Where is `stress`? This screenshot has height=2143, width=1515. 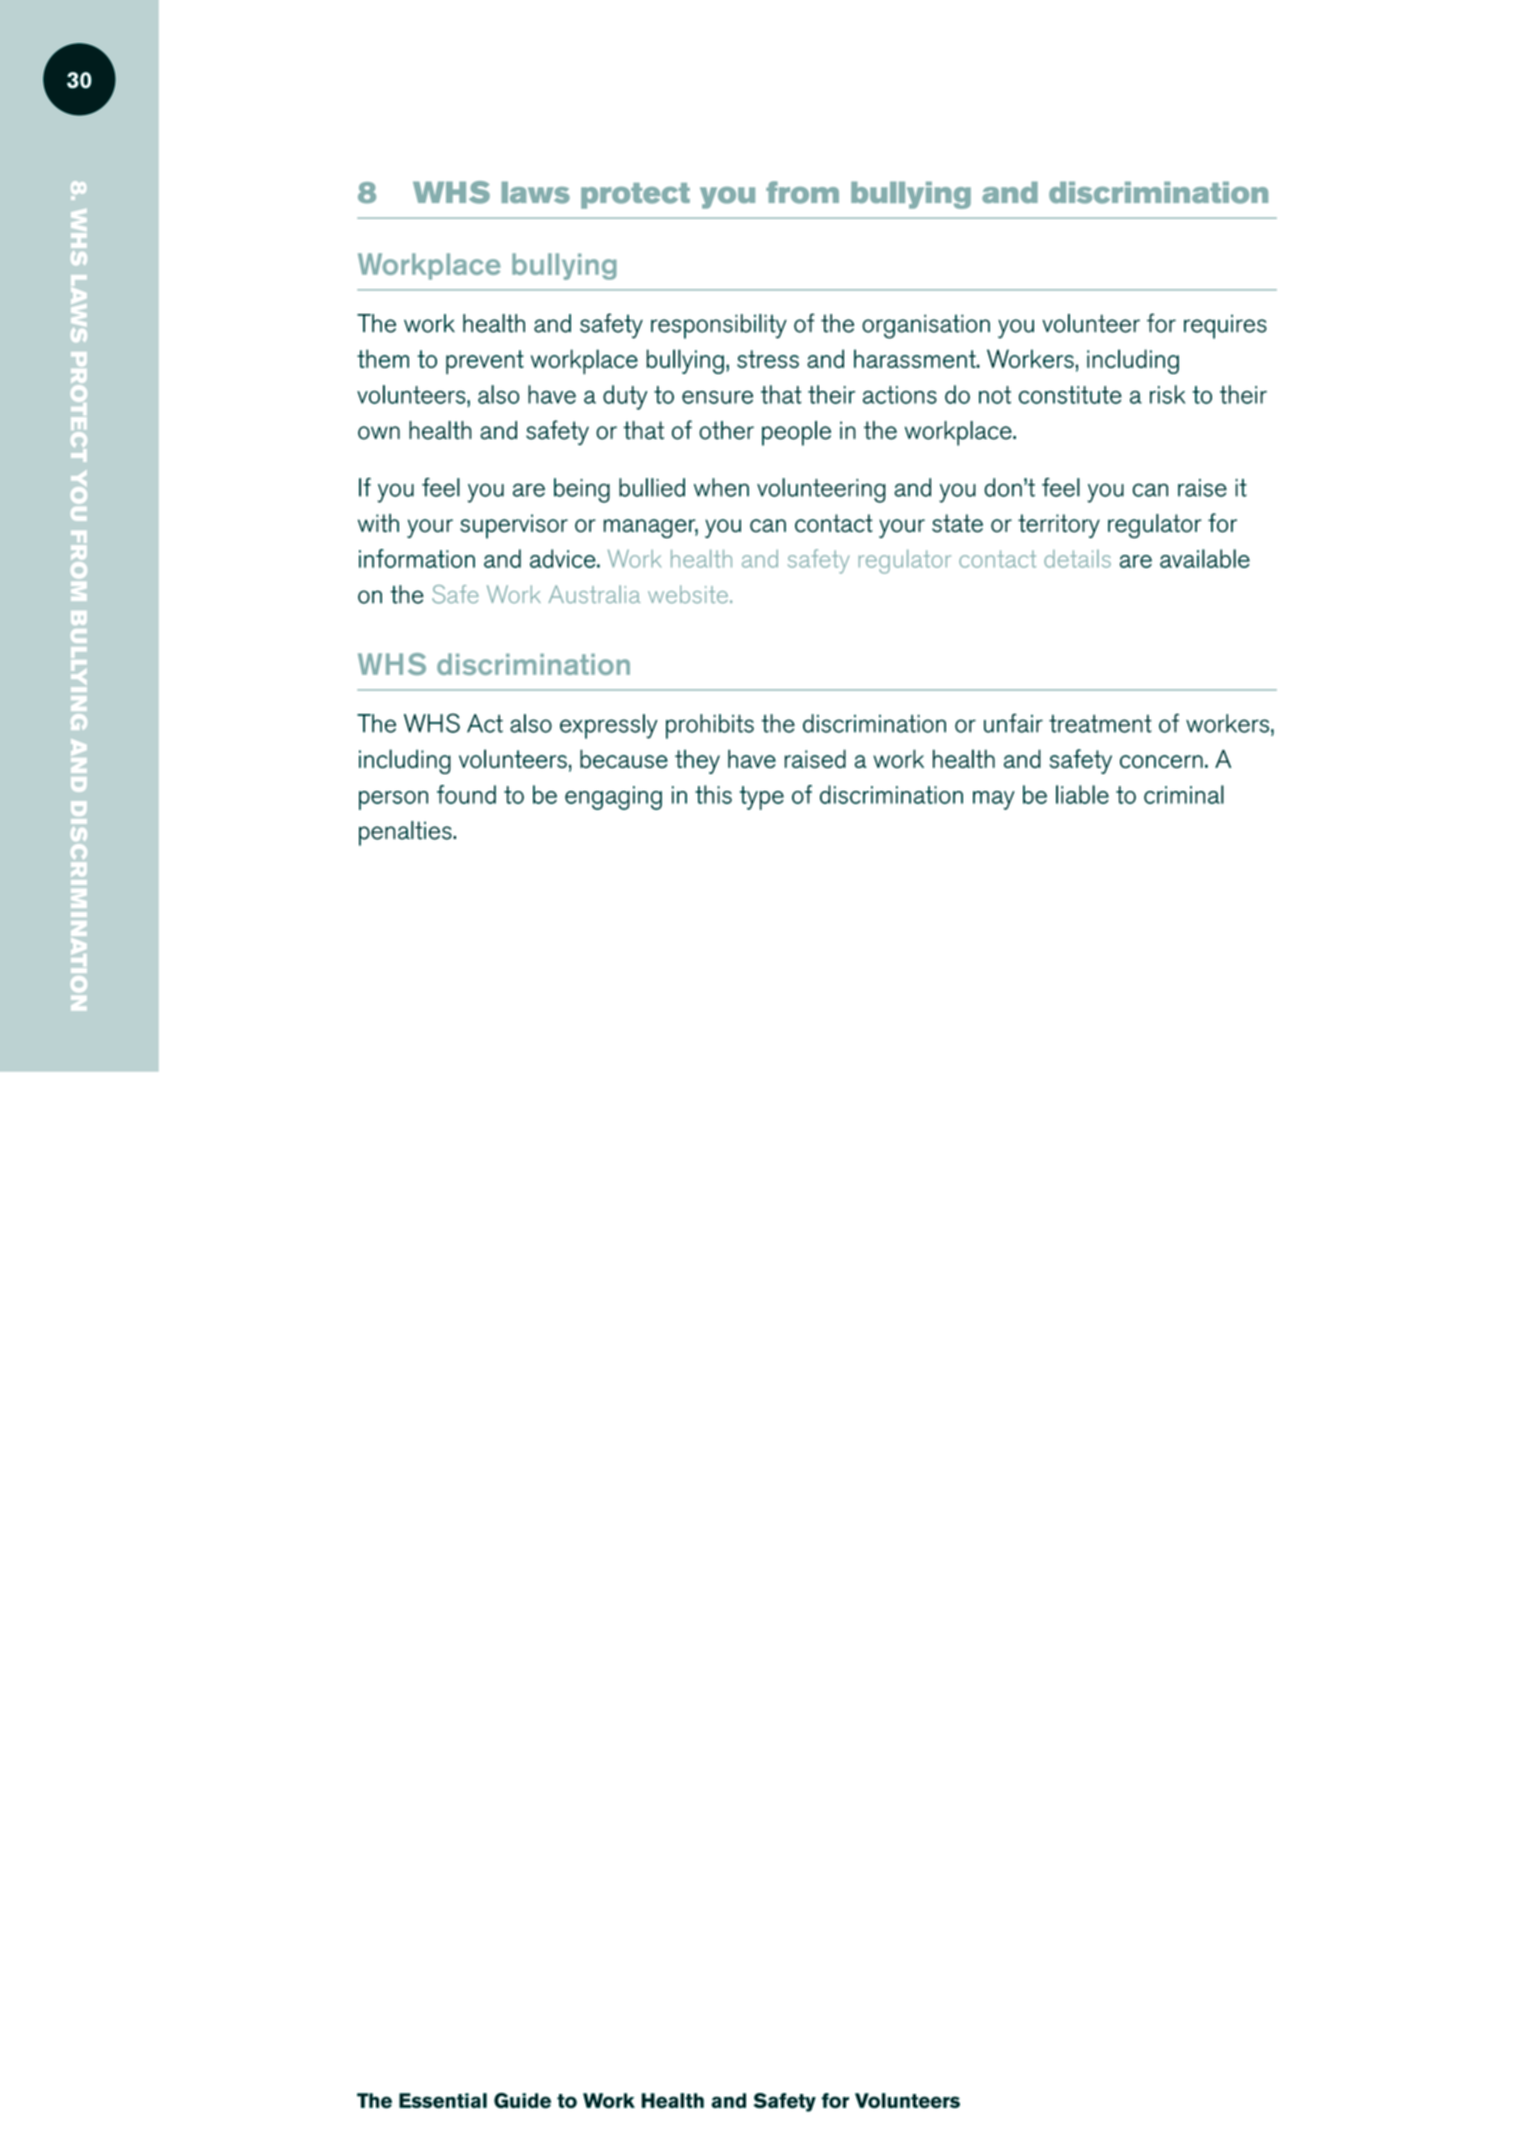
stress is located at coordinates (768, 359).
